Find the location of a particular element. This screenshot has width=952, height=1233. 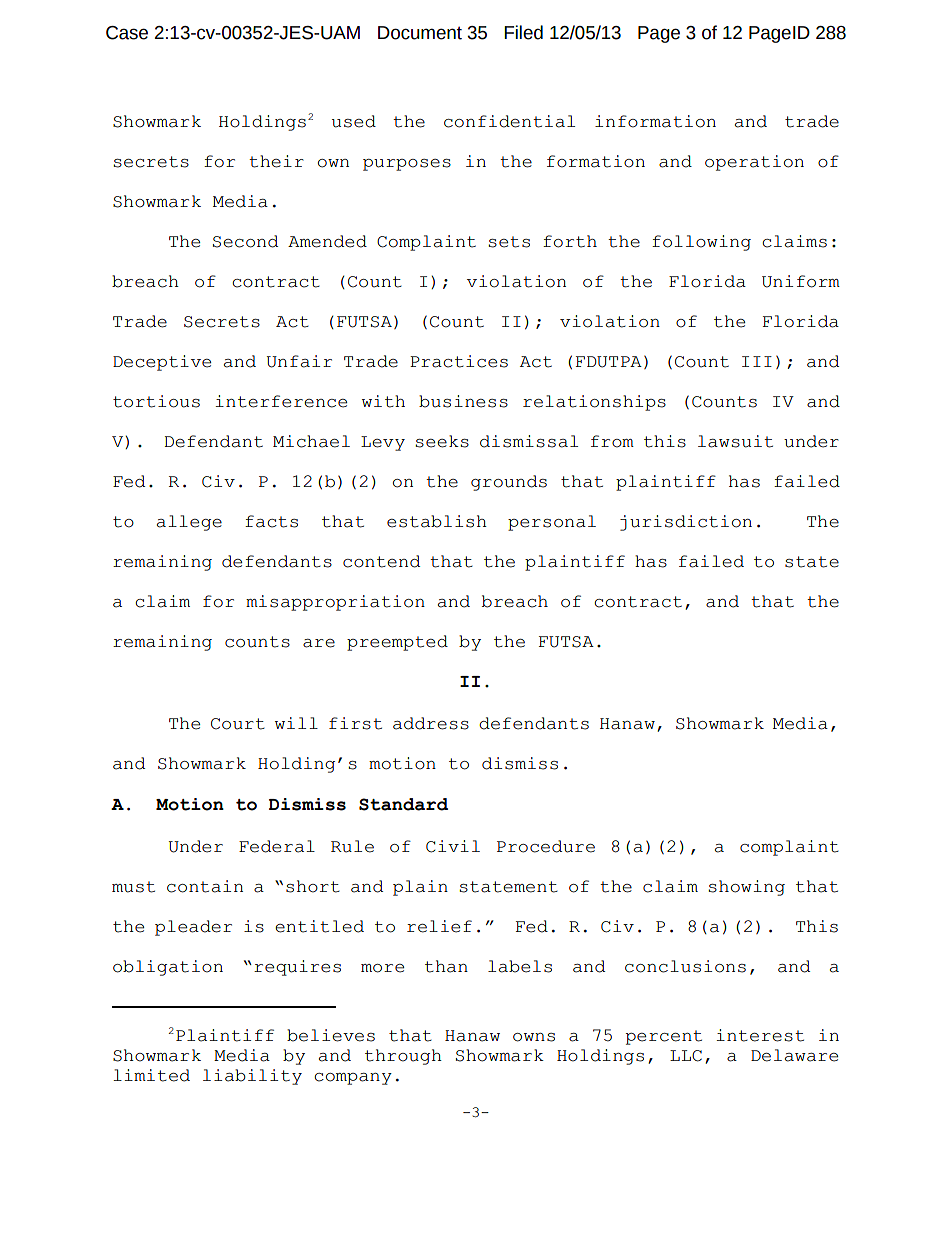

operation is located at coordinates (754, 163).
